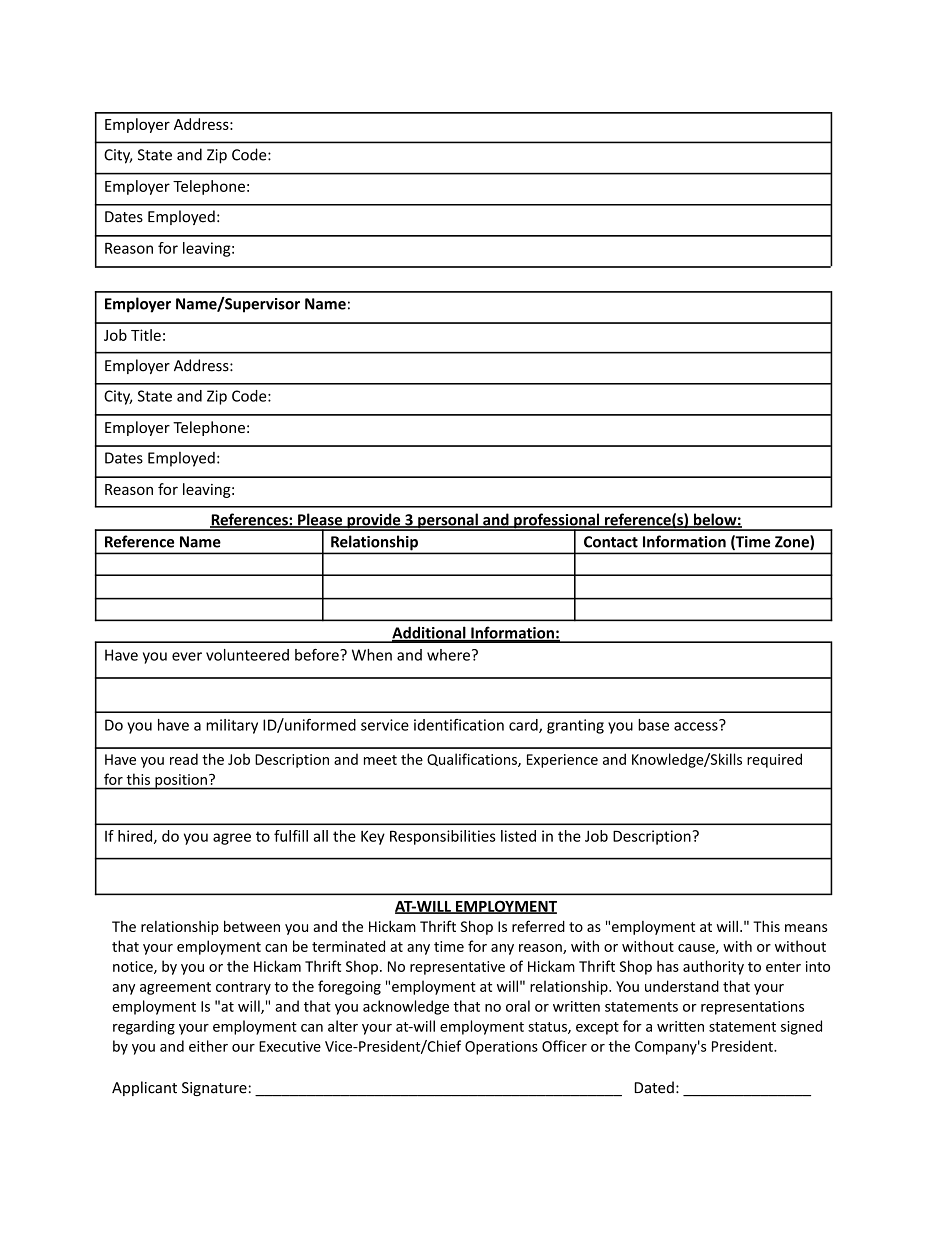  I want to click on access, so click(697, 725).
